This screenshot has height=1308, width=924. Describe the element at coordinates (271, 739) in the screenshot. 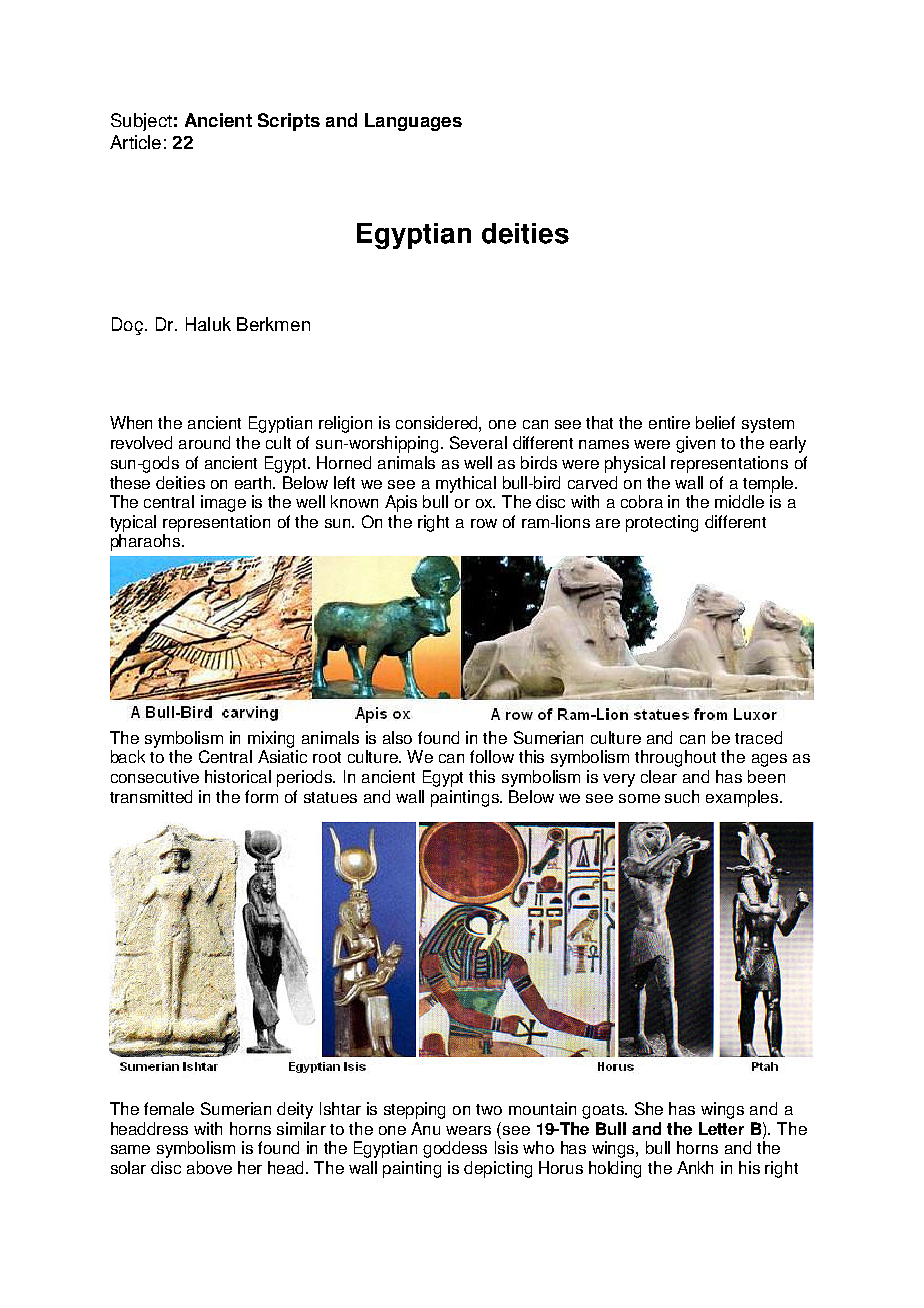

I see `mixing` at that location.
